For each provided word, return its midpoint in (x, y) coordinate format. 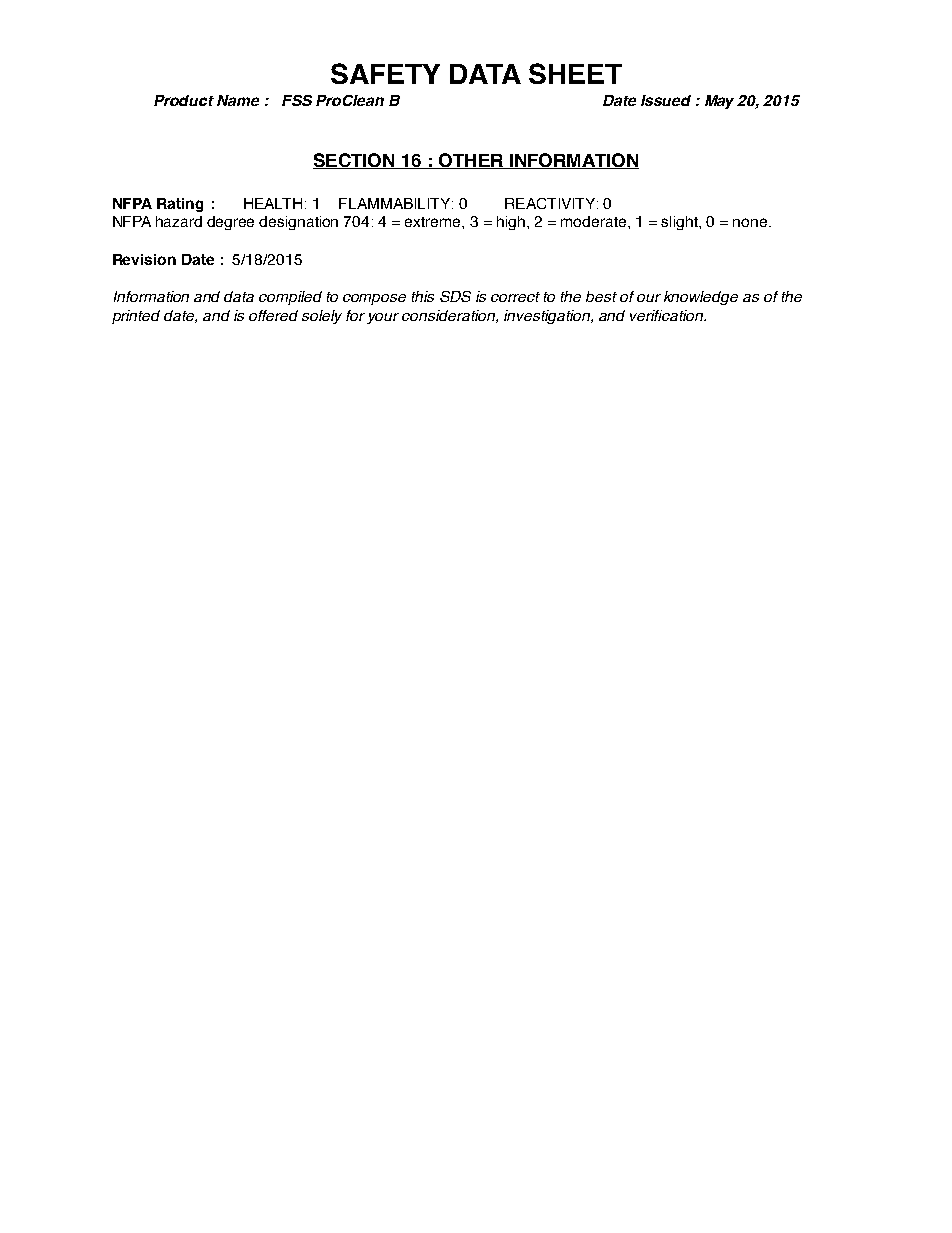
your (383, 318)
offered (273, 315)
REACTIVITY (551, 203)
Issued (666, 100)
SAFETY (385, 73)
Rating (180, 205)
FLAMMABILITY (396, 203)
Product (184, 100)
